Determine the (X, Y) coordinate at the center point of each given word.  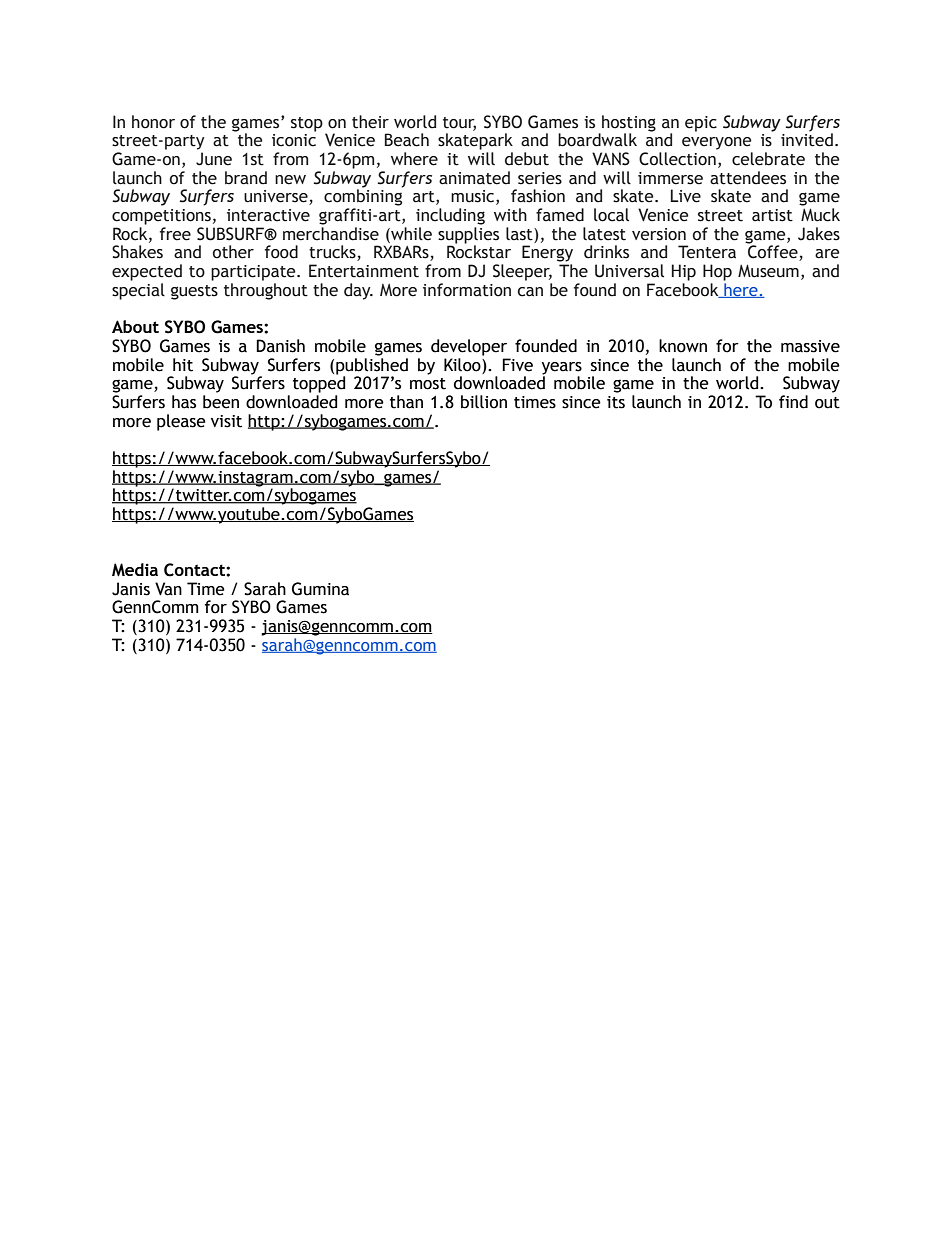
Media (135, 570)
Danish (280, 346)
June (214, 159)
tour (459, 123)
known (683, 346)
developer (469, 347)
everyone (717, 143)
